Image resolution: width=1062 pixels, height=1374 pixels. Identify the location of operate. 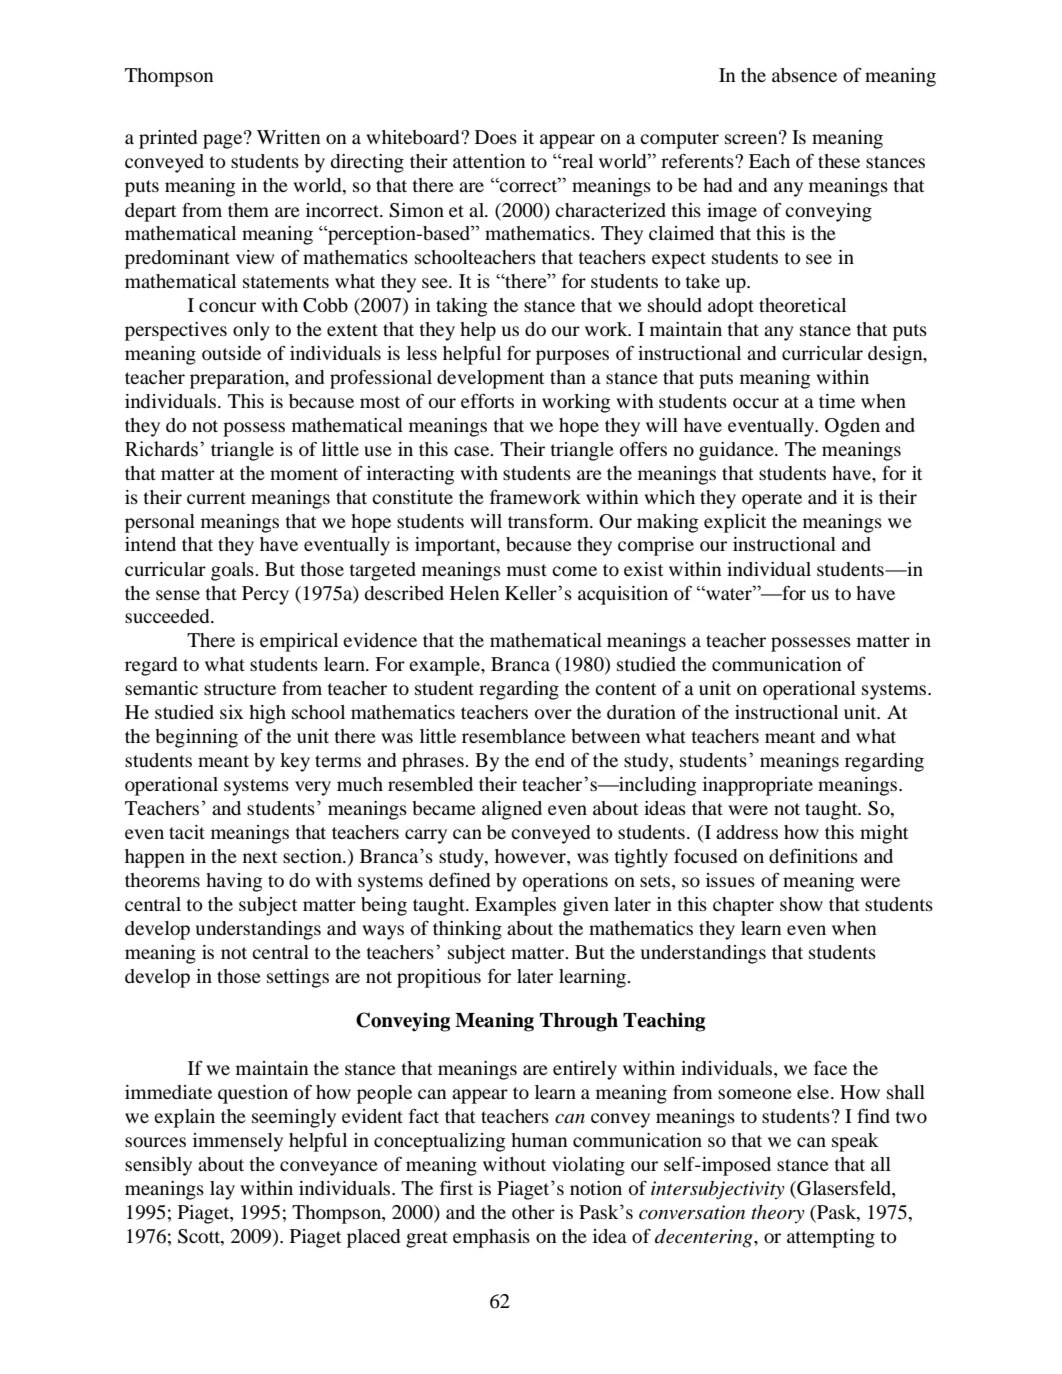
(772, 500).
